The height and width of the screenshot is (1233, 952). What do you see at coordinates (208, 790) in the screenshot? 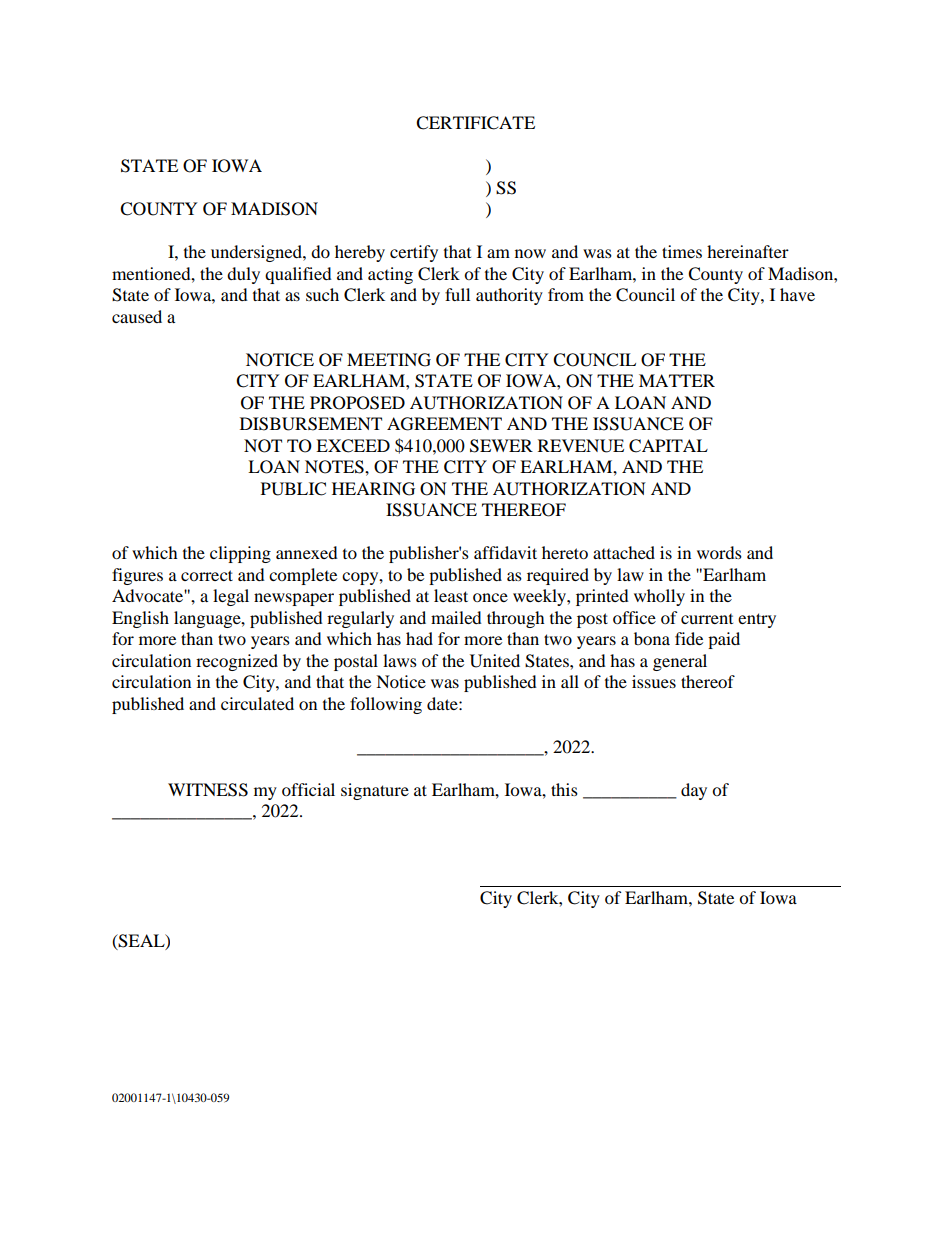
I see `WITNESS` at bounding box center [208, 790].
